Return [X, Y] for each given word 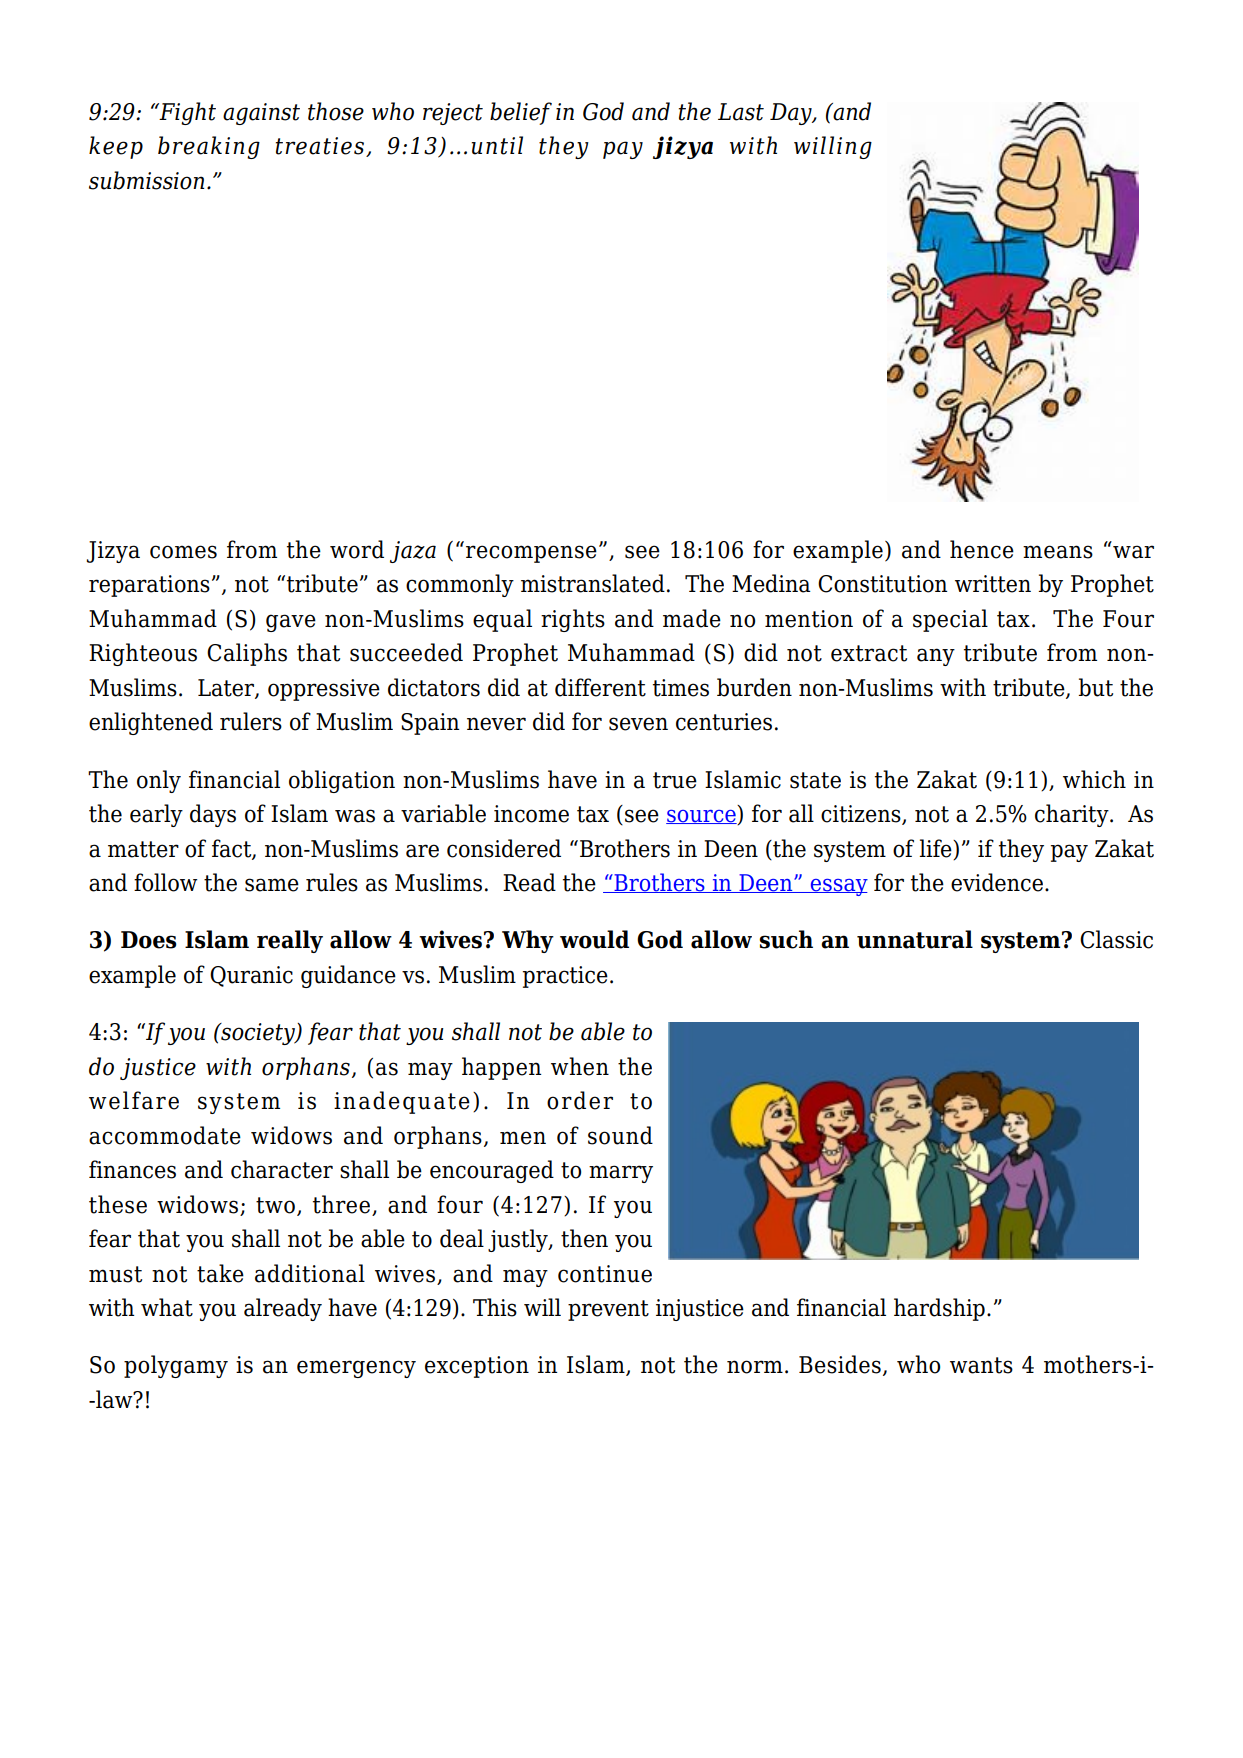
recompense [531, 554]
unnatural [915, 939]
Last [741, 112]
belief [521, 113]
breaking [209, 147]
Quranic [251, 976]
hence [982, 549]
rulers [251, 721]
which [1094, 779]
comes [183, 552]
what [167, 1307]
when [580, 1066]
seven [638, 724]
